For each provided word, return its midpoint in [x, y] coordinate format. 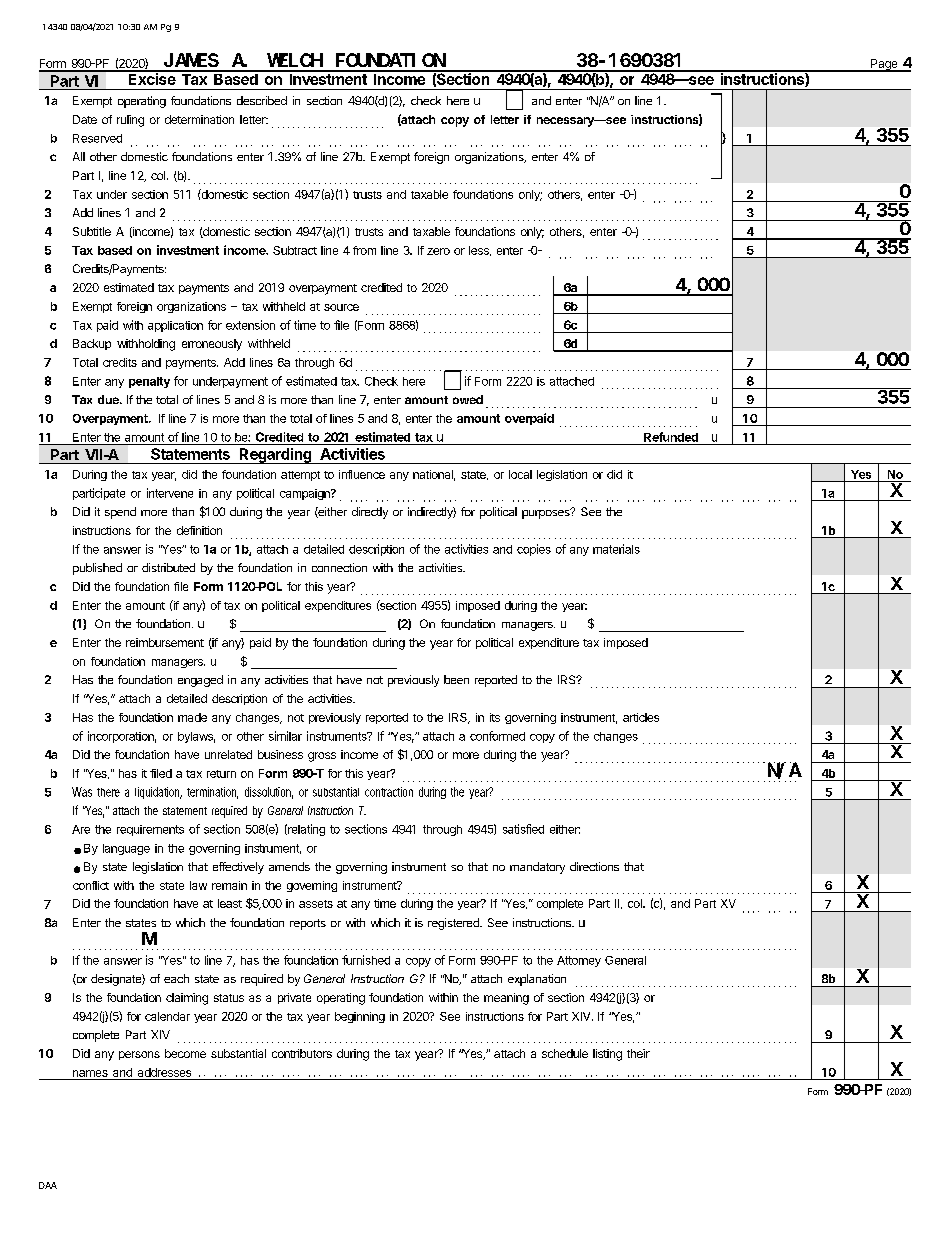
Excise [152, 78]
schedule [565, 1053]
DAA [48, 1185]
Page [884, 65]
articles [641, 717]
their [638, 1053]
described [262, 100]
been [456, 679]
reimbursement [165, 642]
